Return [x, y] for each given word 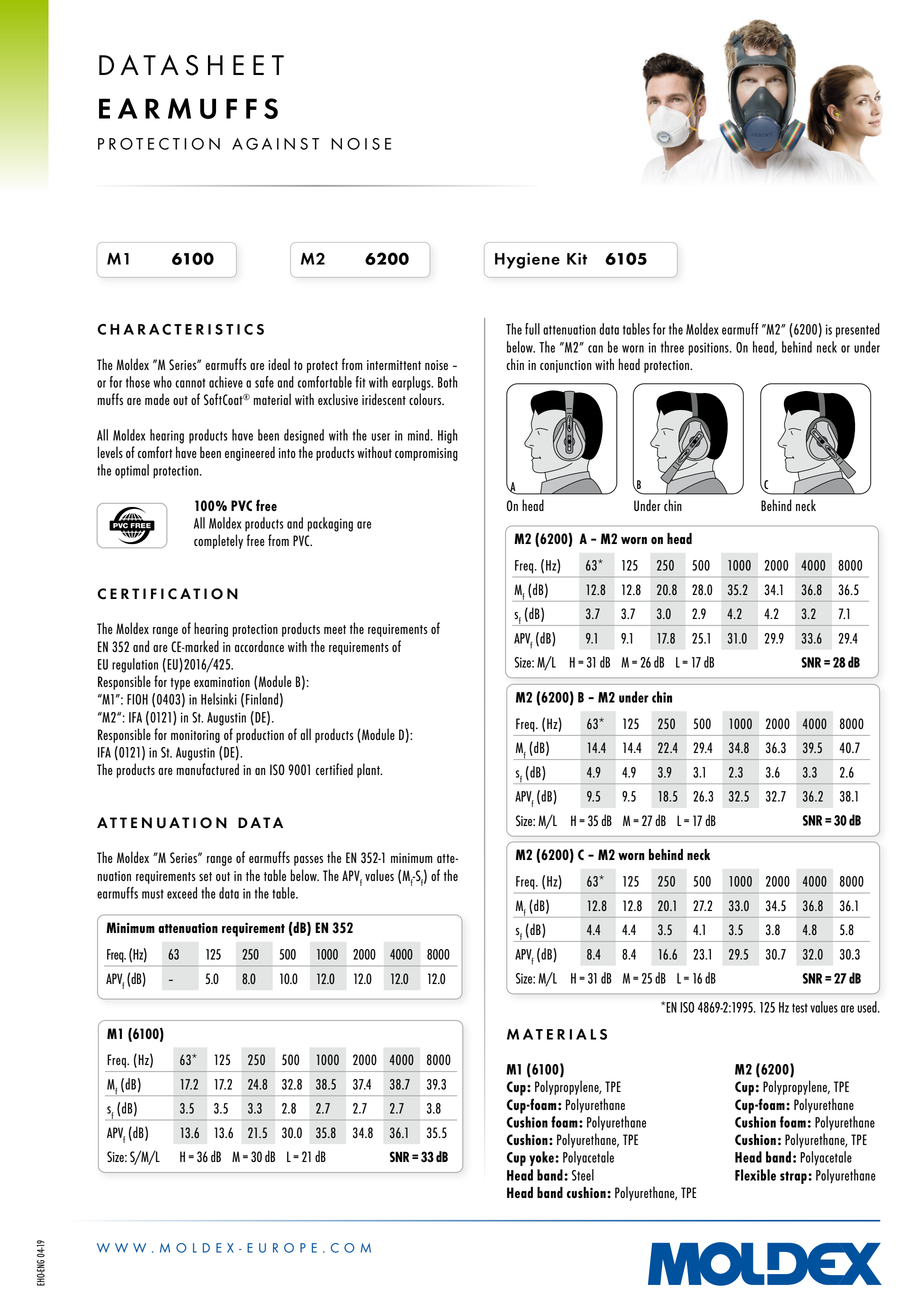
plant [369, 770]
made [157, 399]
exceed [182, 893]
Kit [577, 258]
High [448, 436]
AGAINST [275, 144]
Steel [583, 1175]
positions [710, 349]
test [800, 1008]
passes [308, 861]
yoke [542, 1158]
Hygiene [527, 260]
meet [335, 629]
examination [222, 682]
